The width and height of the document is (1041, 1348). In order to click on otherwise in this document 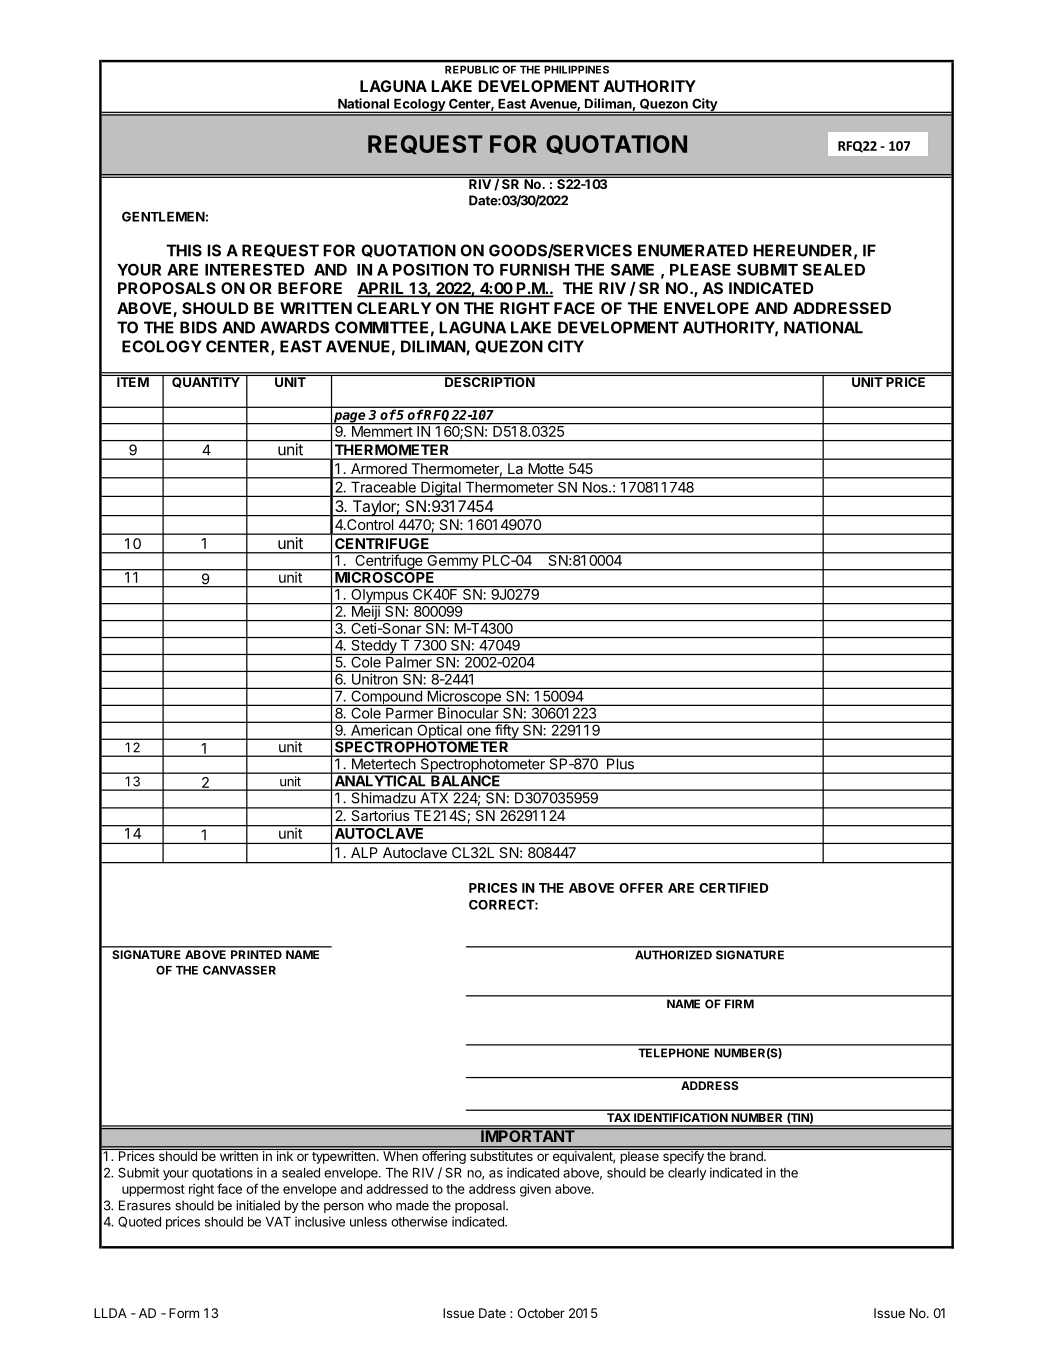, I will do `click(419, 1221)`.
